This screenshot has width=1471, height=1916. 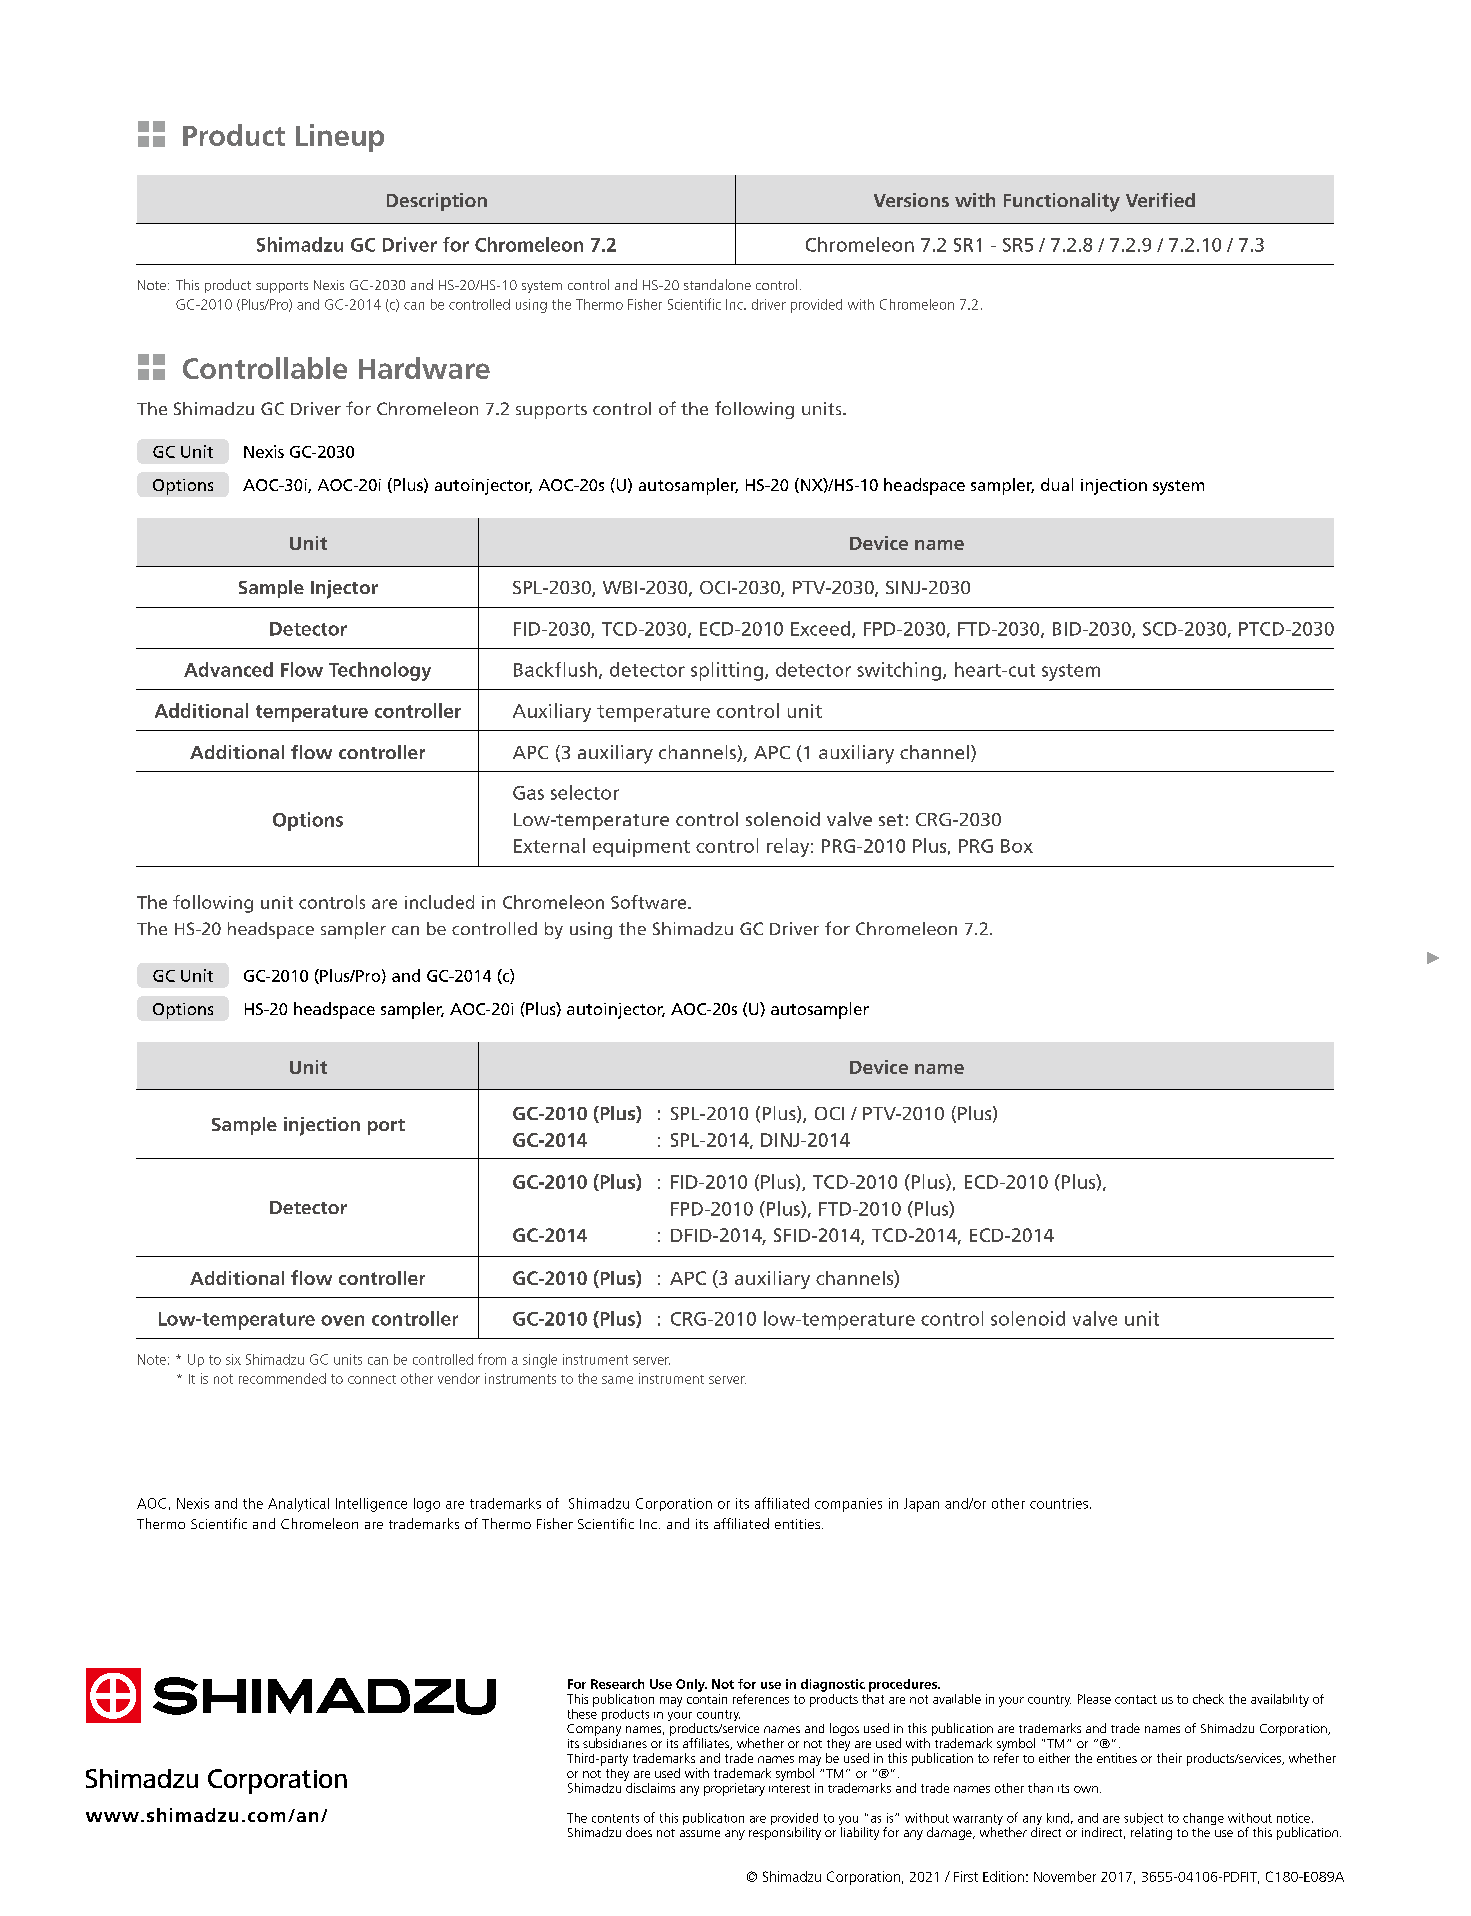 What do you see at coordinates (848, 1505) in the screenshot?
I see `companies` at bounding box center [848, 1505].
